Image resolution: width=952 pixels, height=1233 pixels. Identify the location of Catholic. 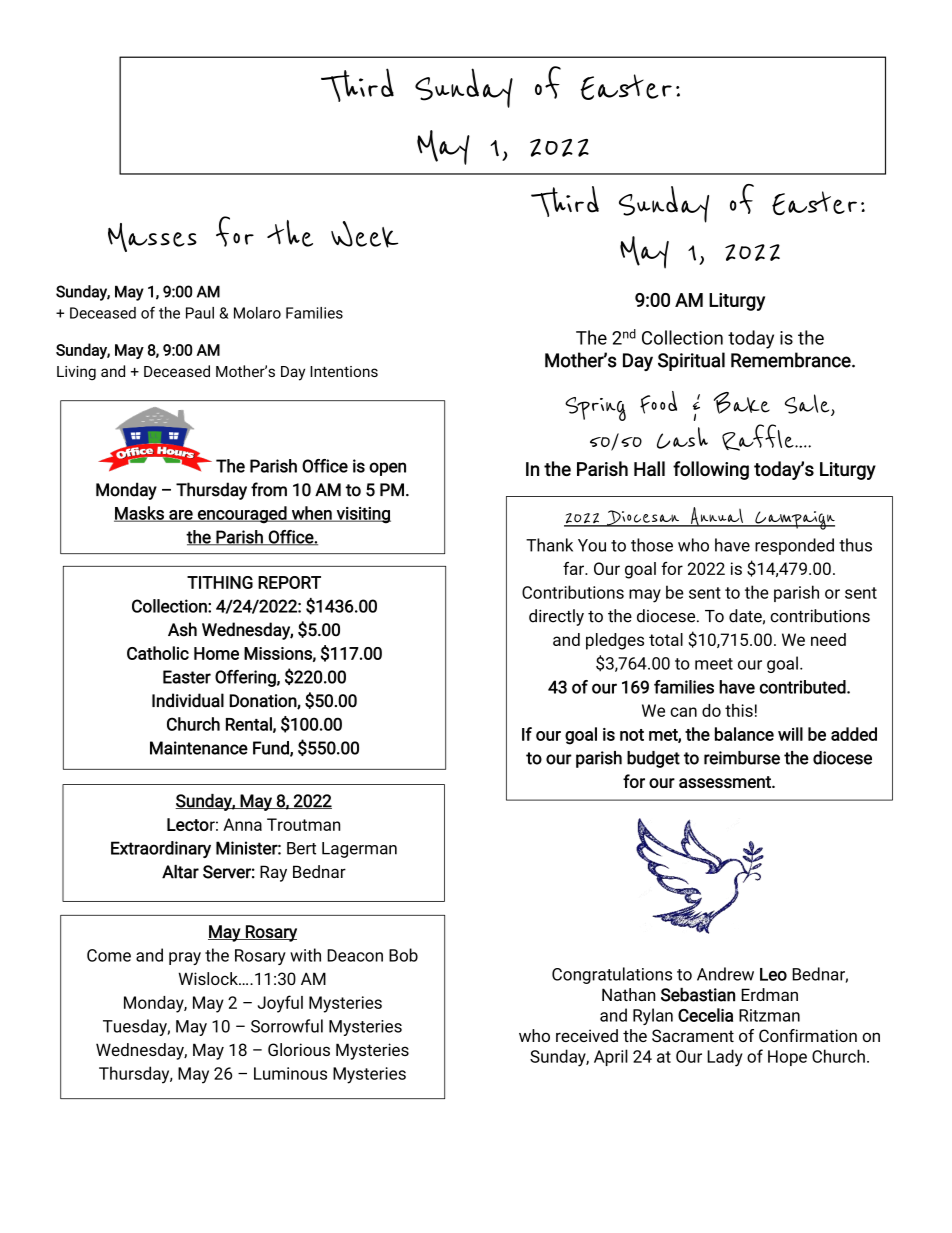
(158, 653).
